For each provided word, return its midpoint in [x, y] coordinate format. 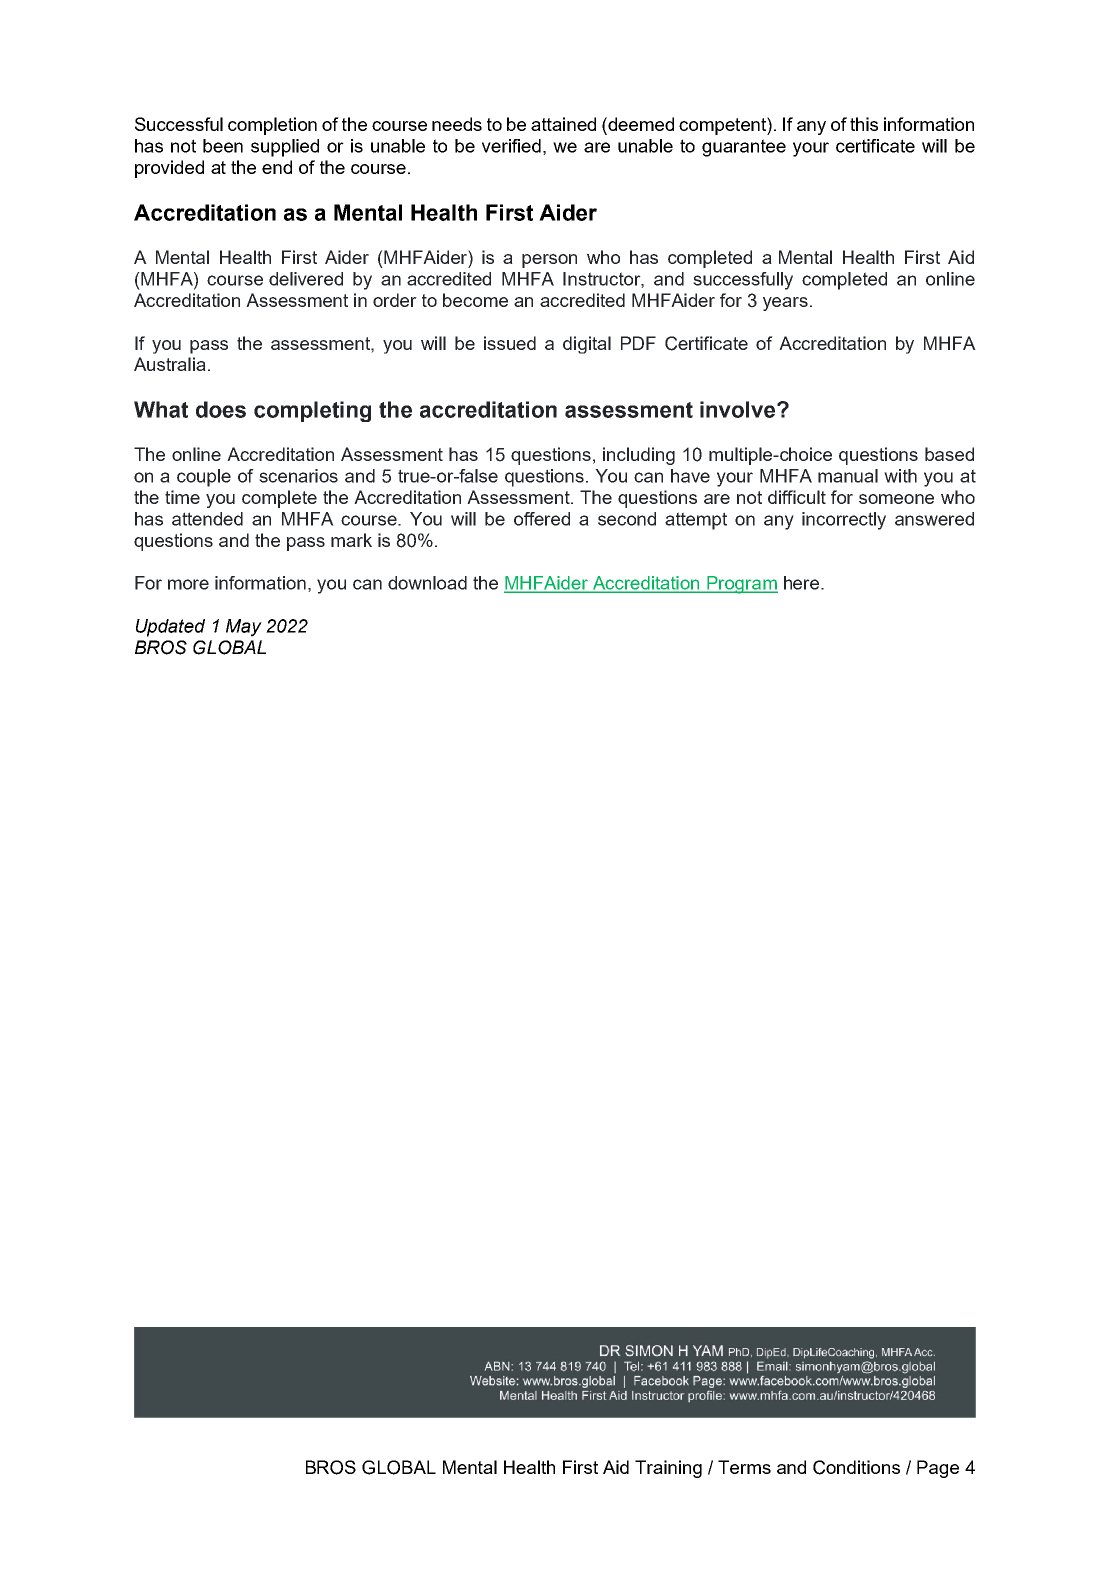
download [427, 583]
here [803, 583]
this [864, 124]
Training [668, 1469]
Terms [744, 1467]
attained [563, 124]
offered [542, 519]
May [244, 628]
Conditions [856, 1467]
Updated [170, 628]
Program [741, 585]
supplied [285, 148]
